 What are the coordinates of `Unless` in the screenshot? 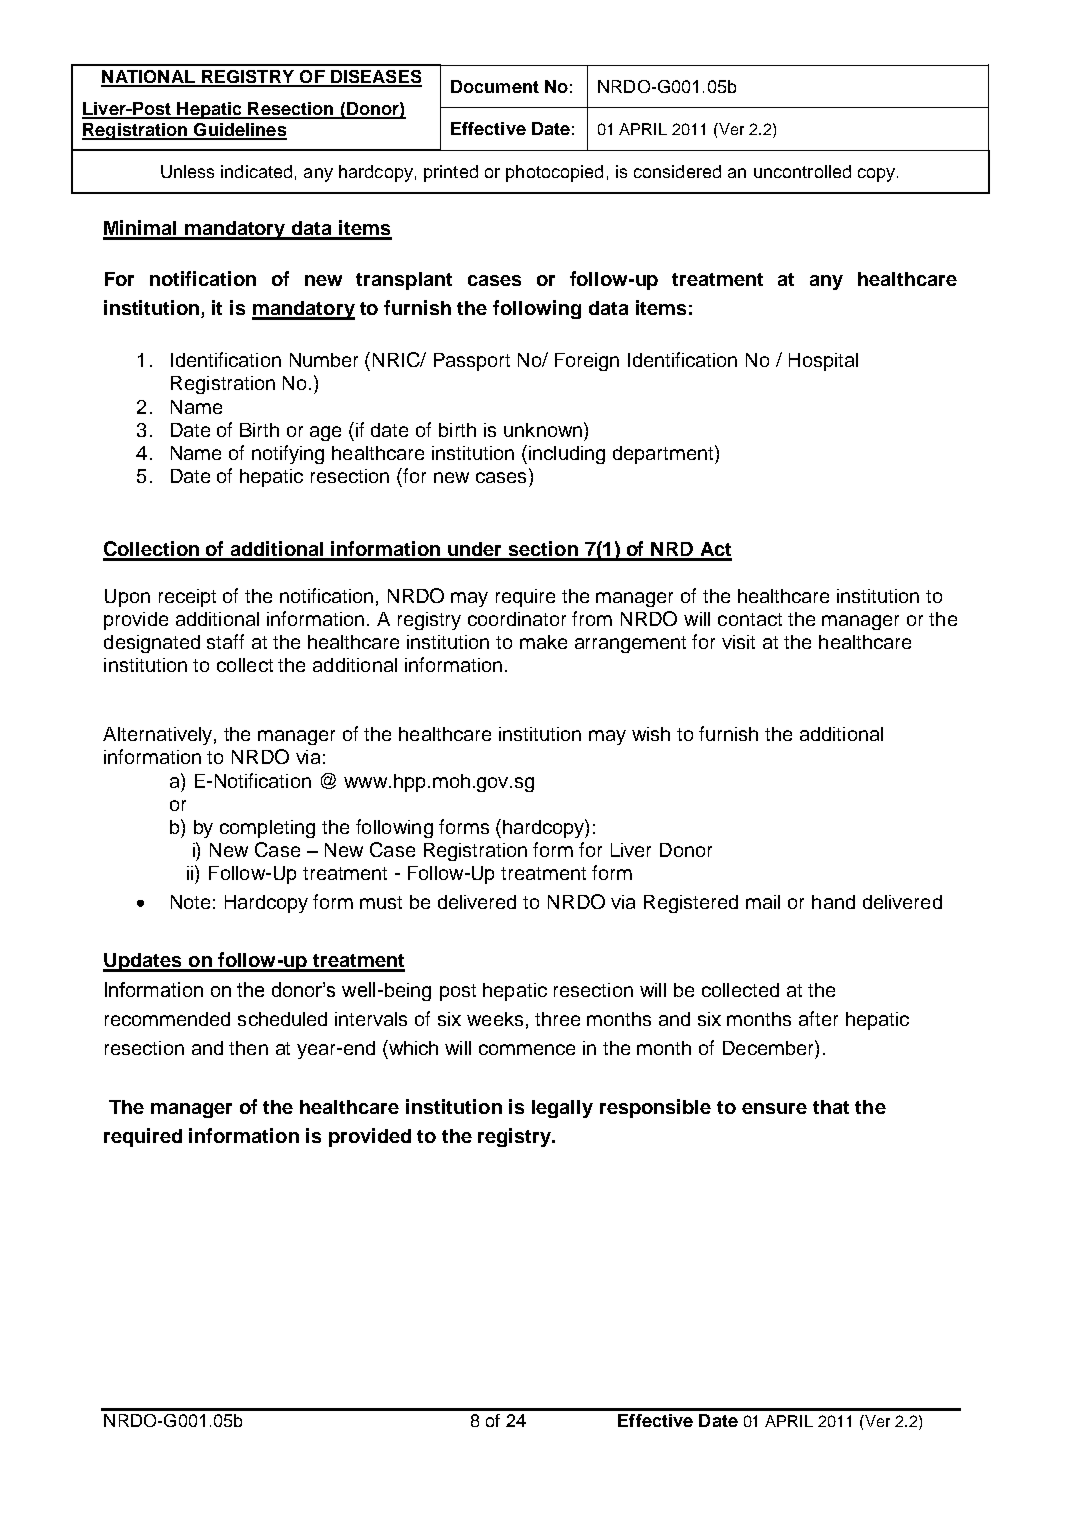 It's located at (187, 171).
